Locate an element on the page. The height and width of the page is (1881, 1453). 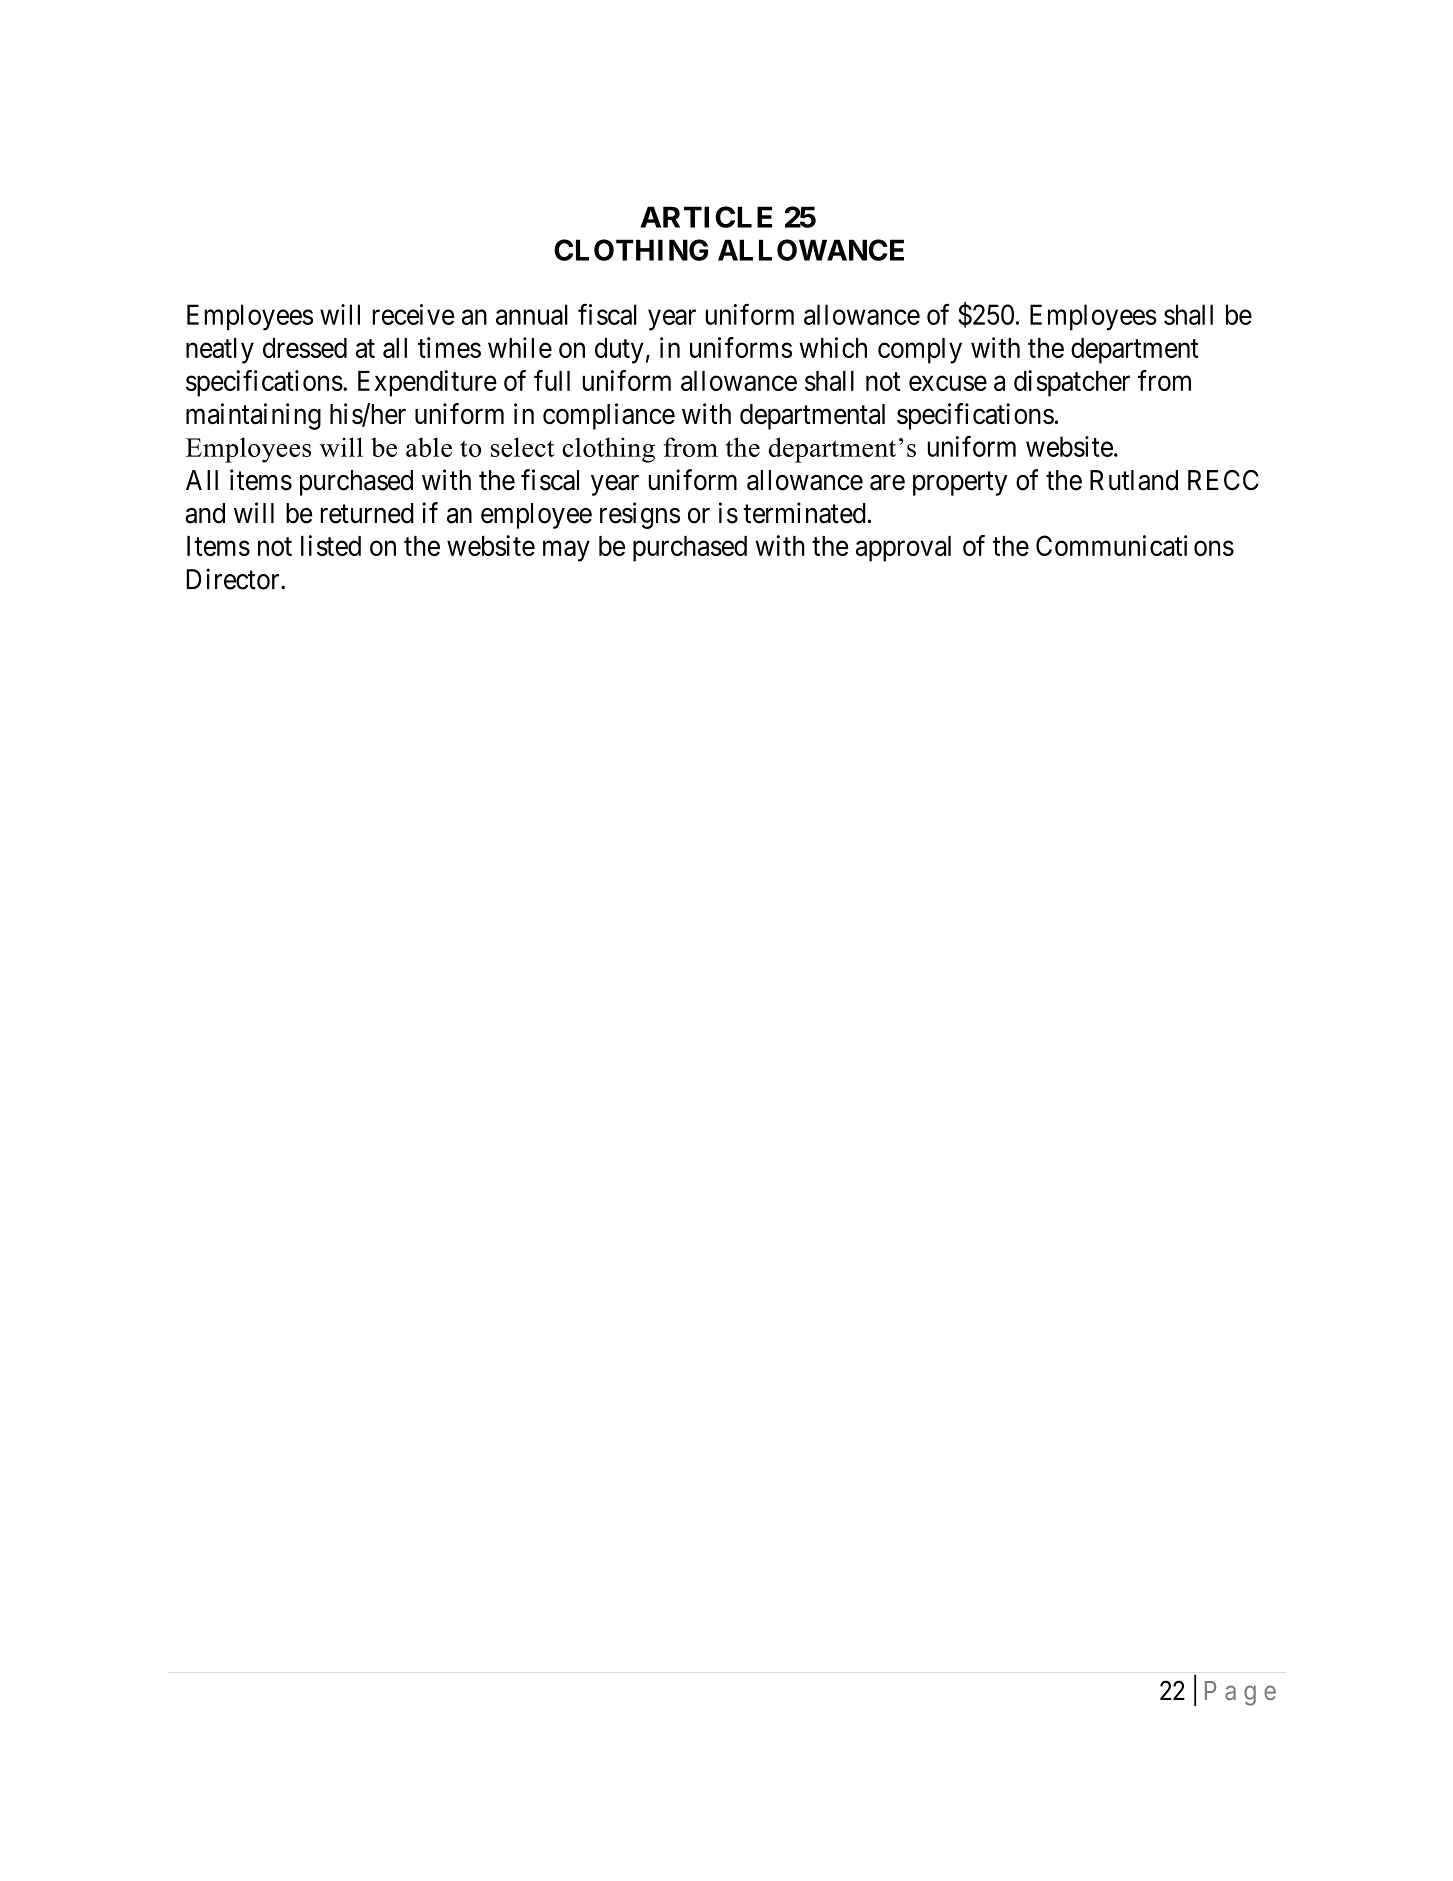
property is located at coordinates (960, 484).
